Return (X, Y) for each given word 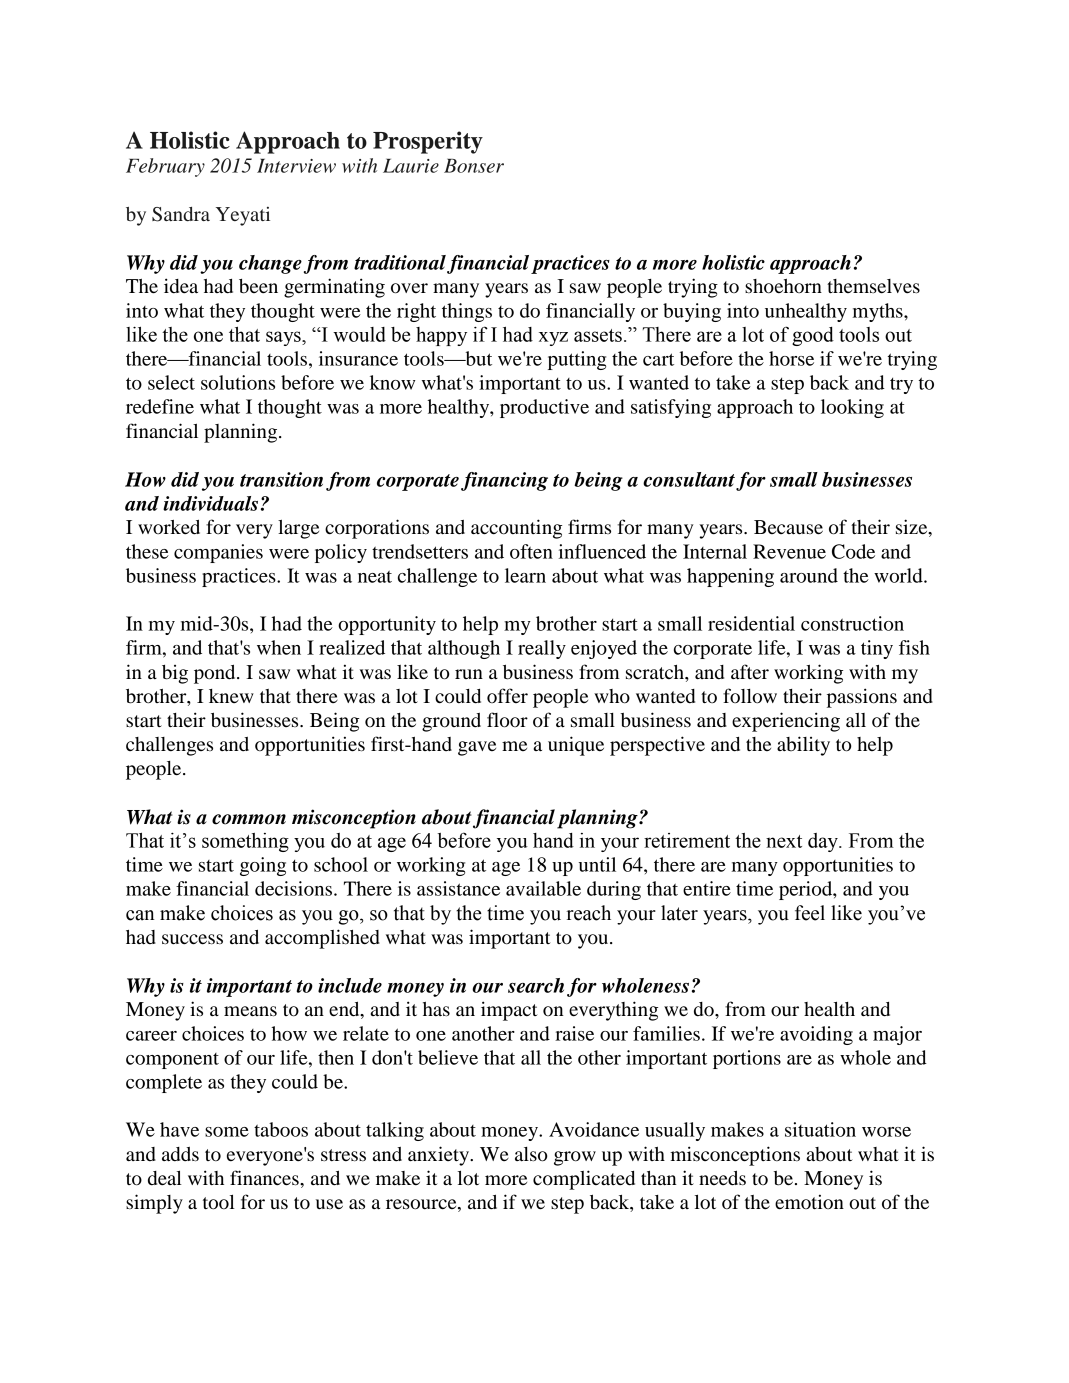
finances (265, 1178)
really (542, 649)
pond (216, 674)
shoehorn (783, 286)
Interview (296, 166)
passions (862, 698)
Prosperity (428, 142)
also (531, 1154)
